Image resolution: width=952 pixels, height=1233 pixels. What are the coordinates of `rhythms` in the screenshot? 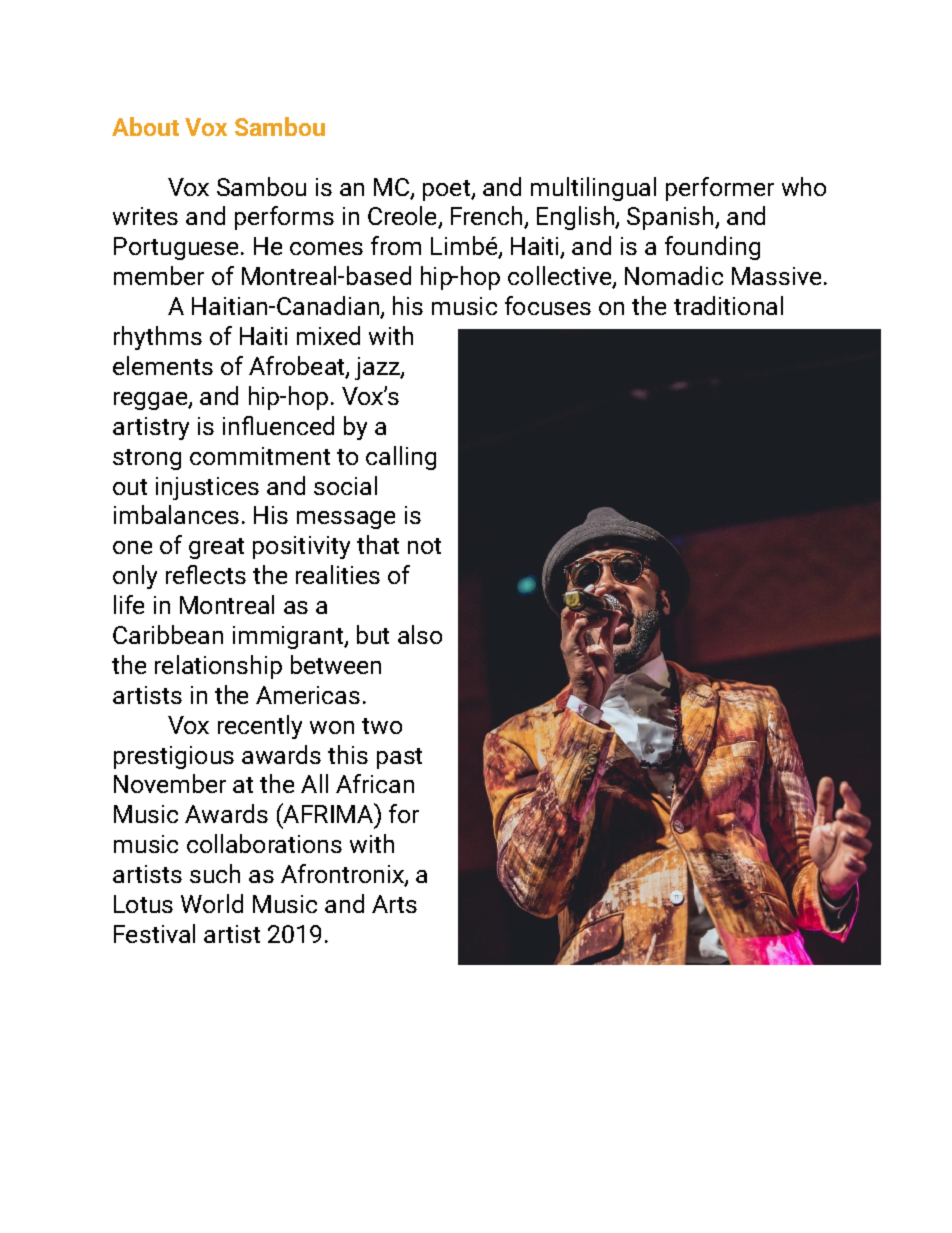 It's located at (158, 338).
